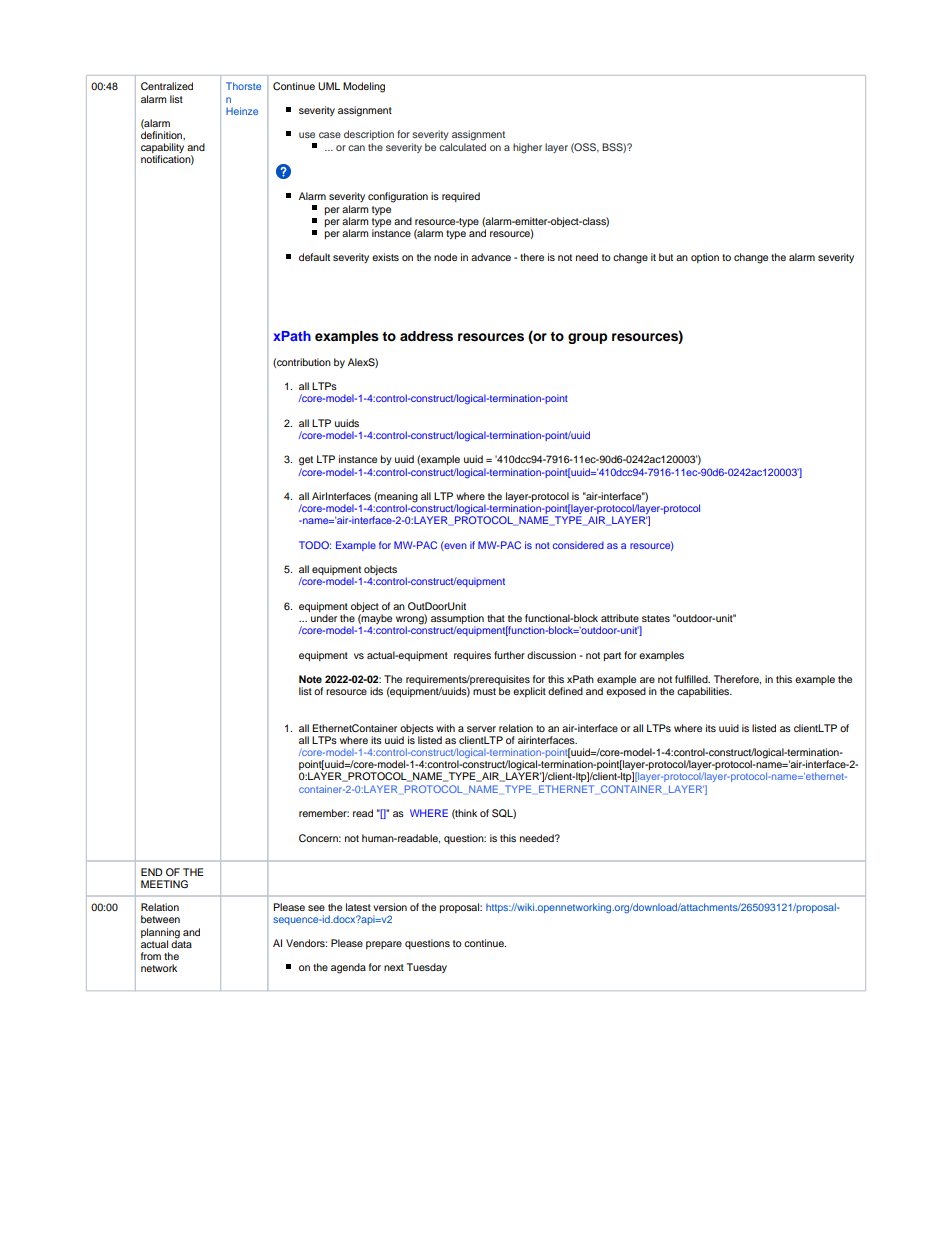 The height and width of the screenshot is (1233, 952). I want to click on calculated, so click(462, 147).
